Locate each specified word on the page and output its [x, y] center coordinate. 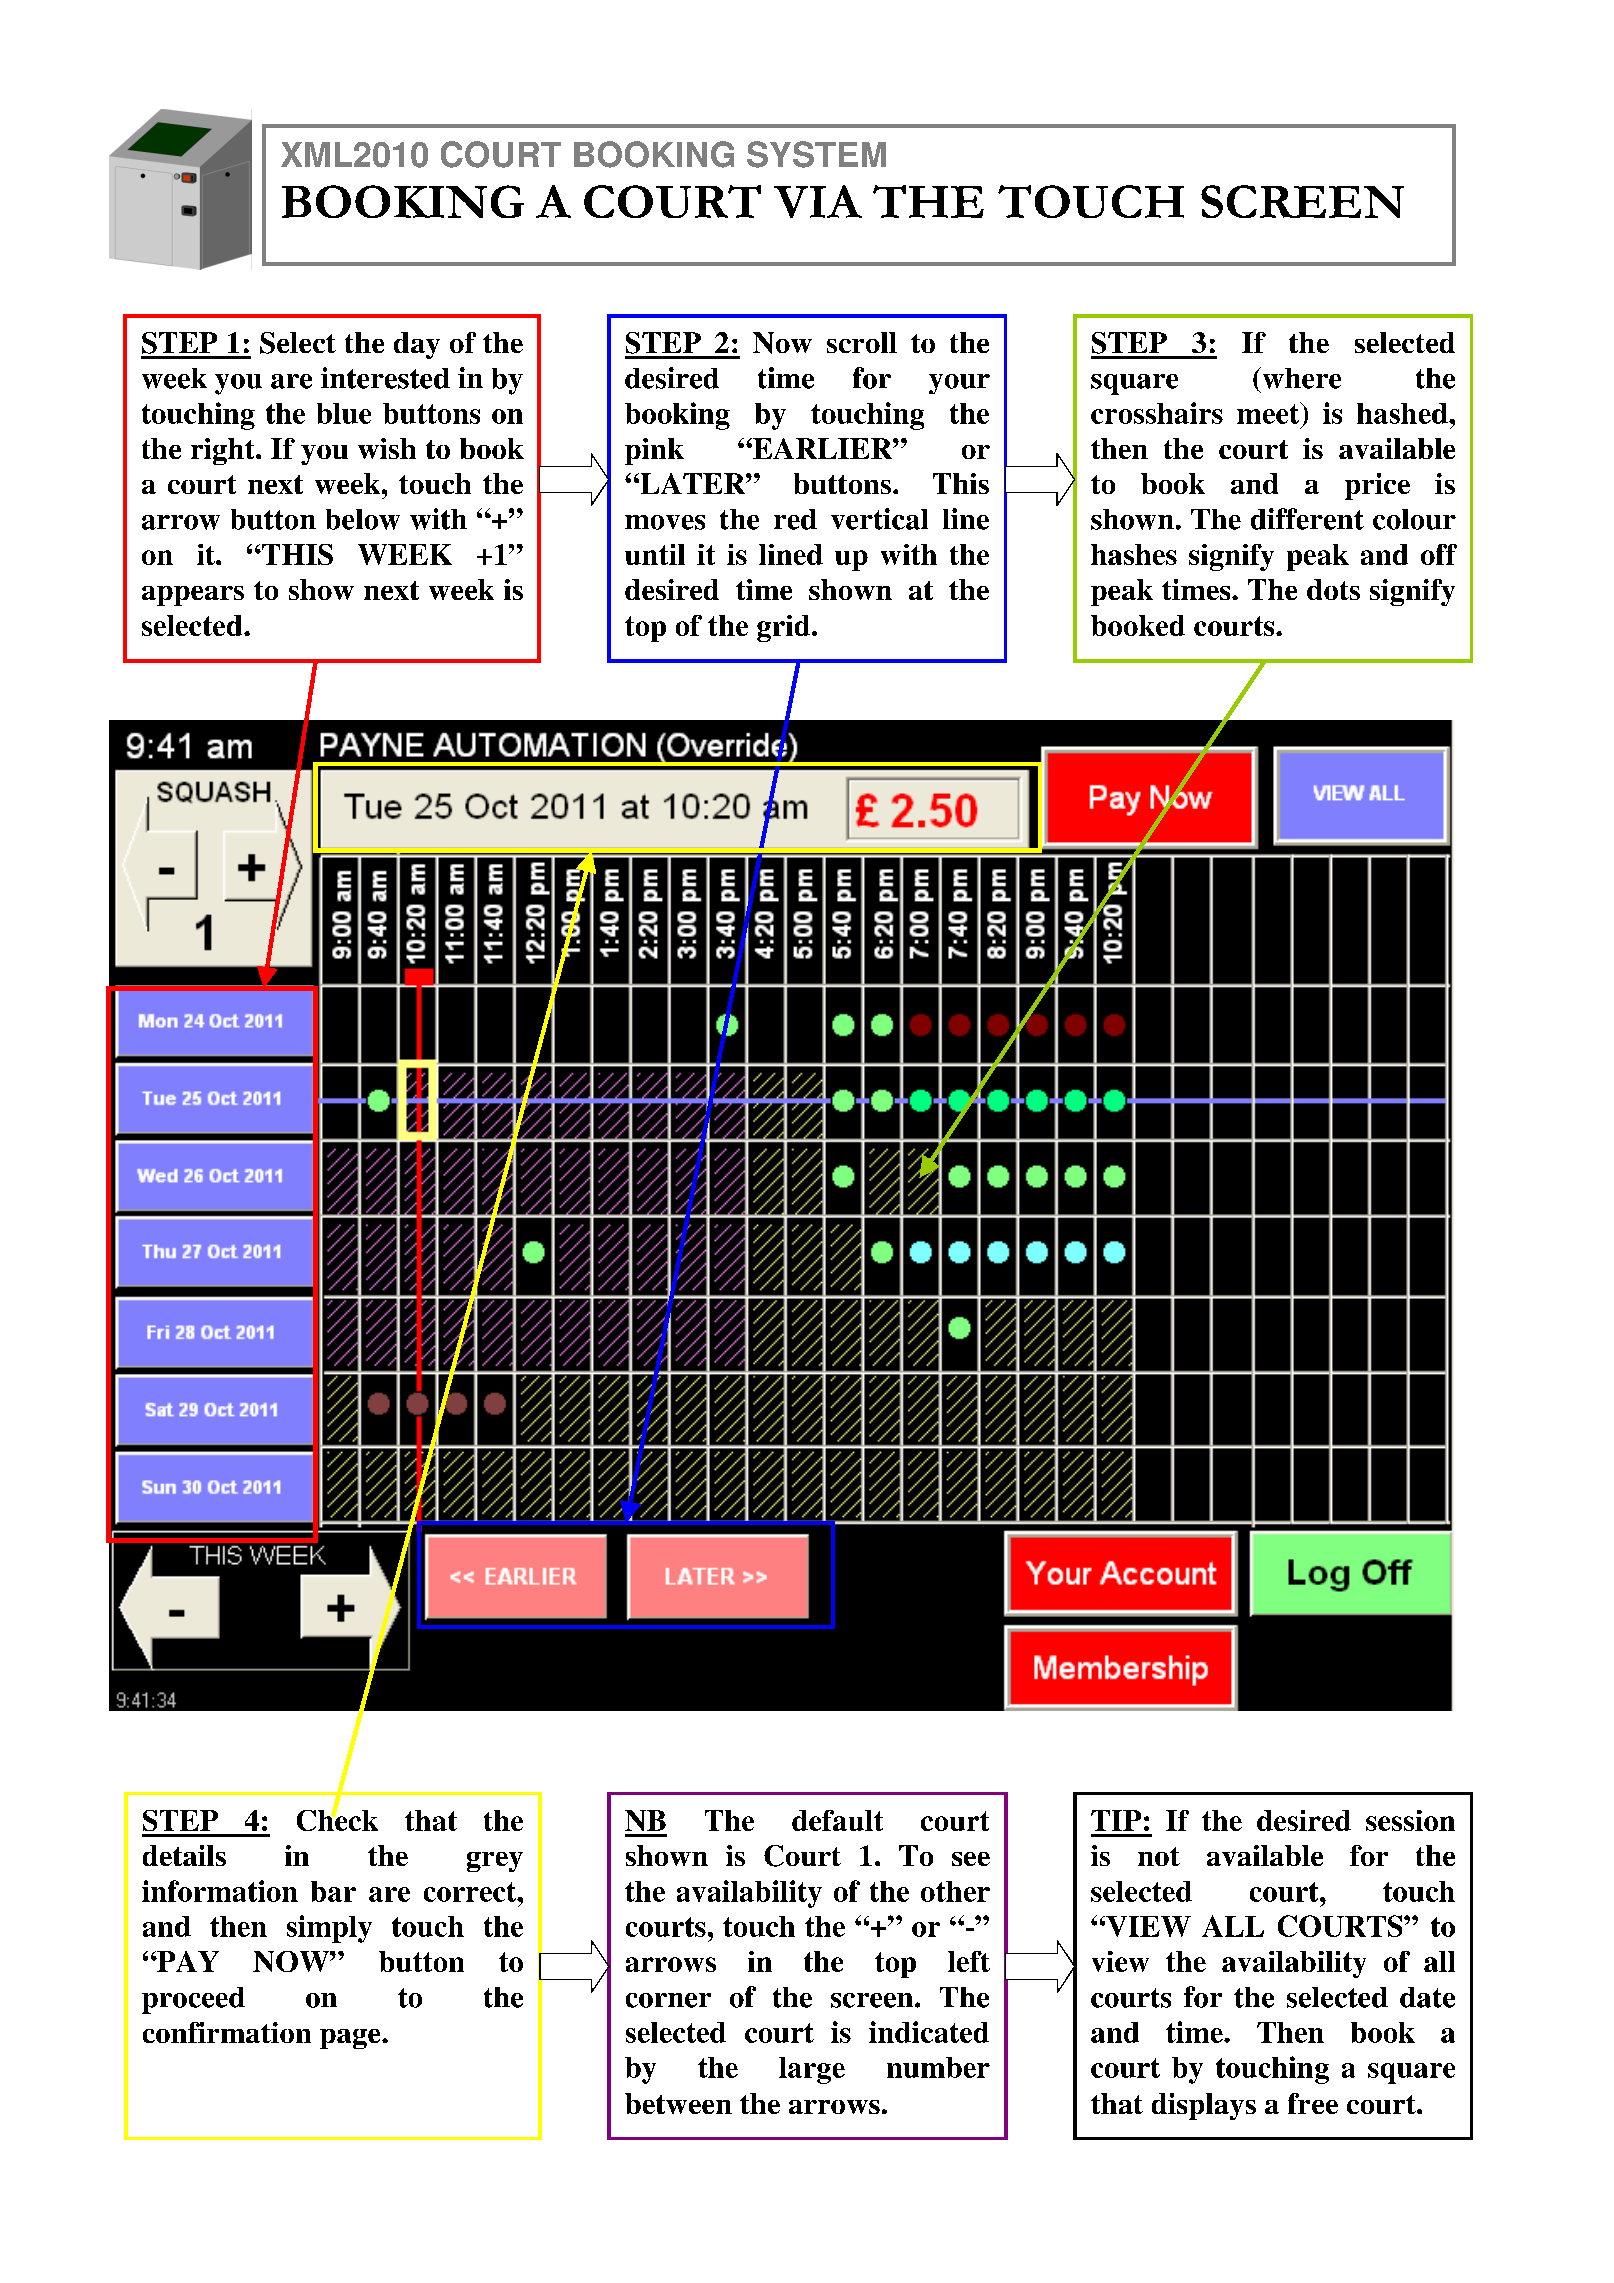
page [351, 2039]
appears [193, 596]
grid [785, 628]
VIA [818, 201]
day [417, 345]
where [1300, 378]
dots [1333, 589]
